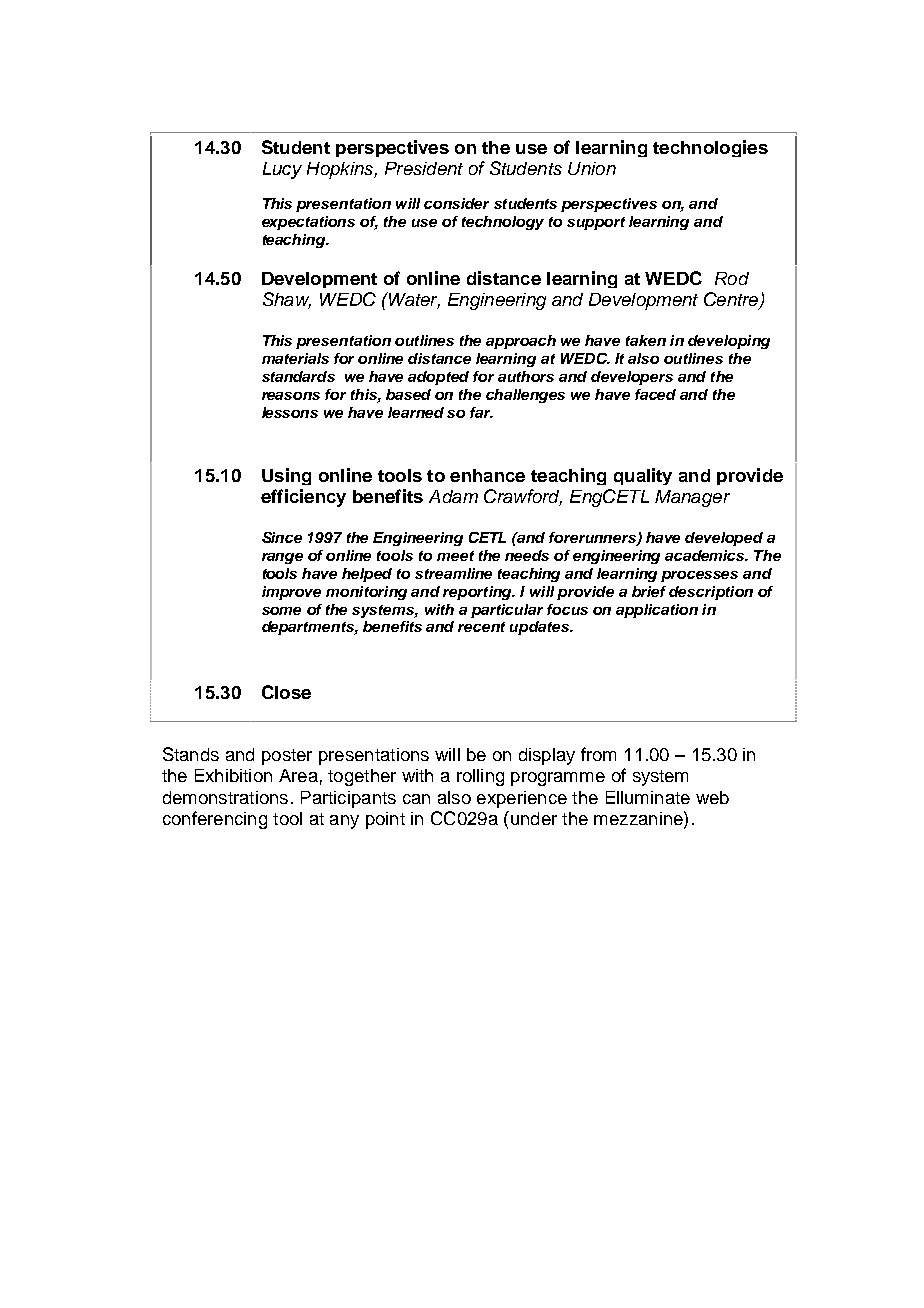  Describe the element at coordinates (282, 170) in the screenshot. I see `Lucy` at that location.
